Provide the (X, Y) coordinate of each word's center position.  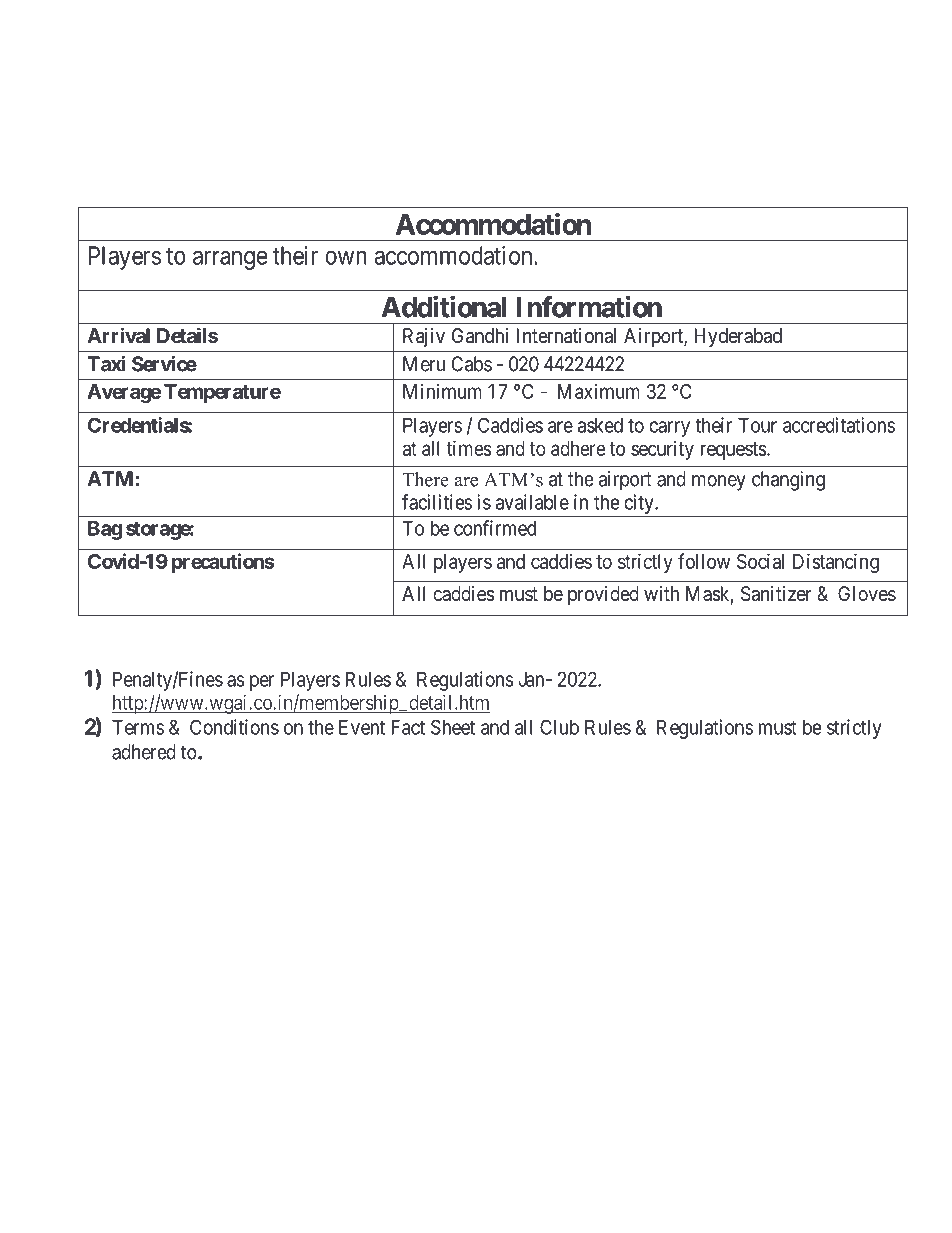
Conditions (234, 727)
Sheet (453, 727)
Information (589, 307)
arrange (230, 260)
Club (559, 727)
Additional (443, 307)
